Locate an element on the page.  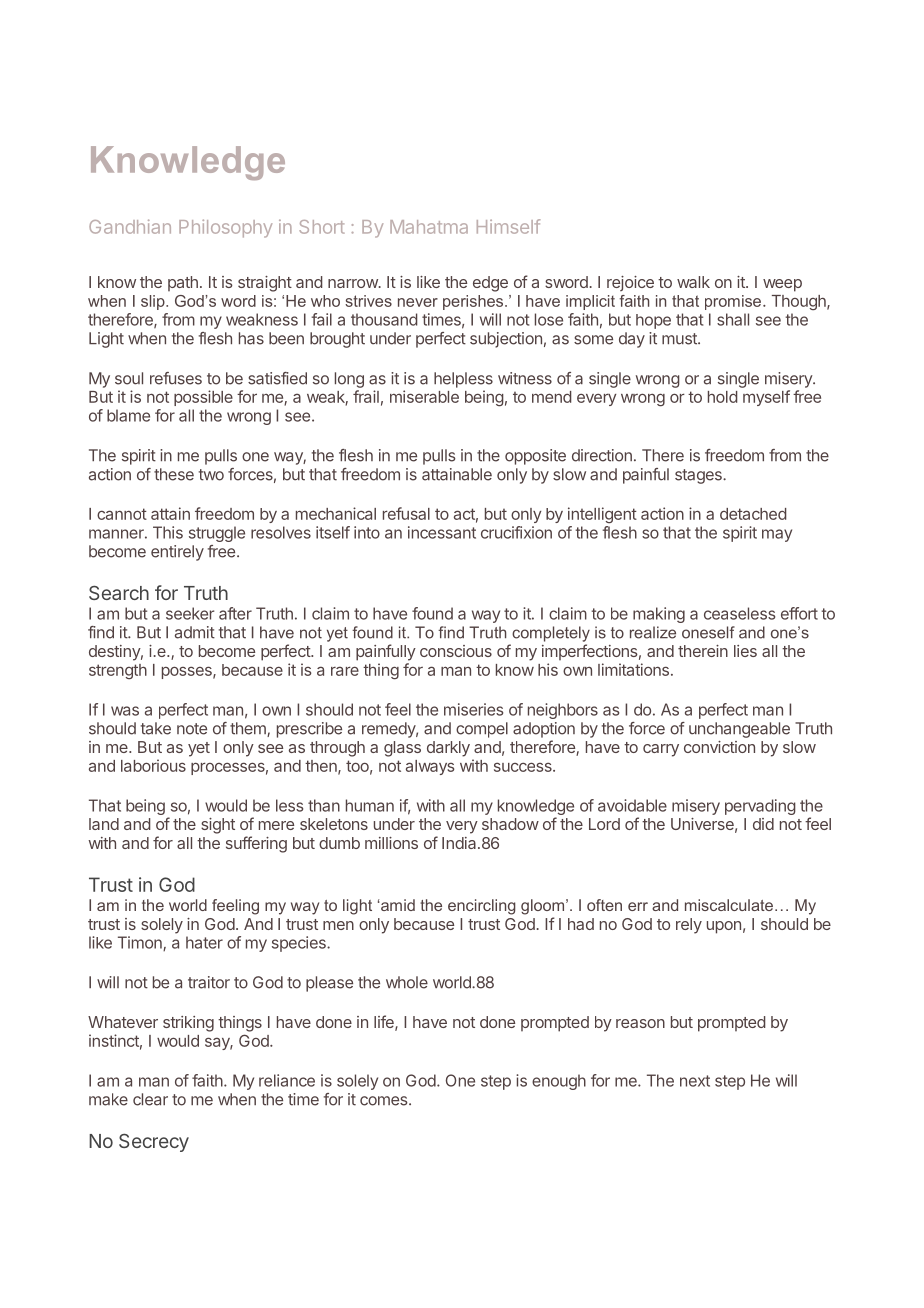
lies is located at coordinates (745, 651).
